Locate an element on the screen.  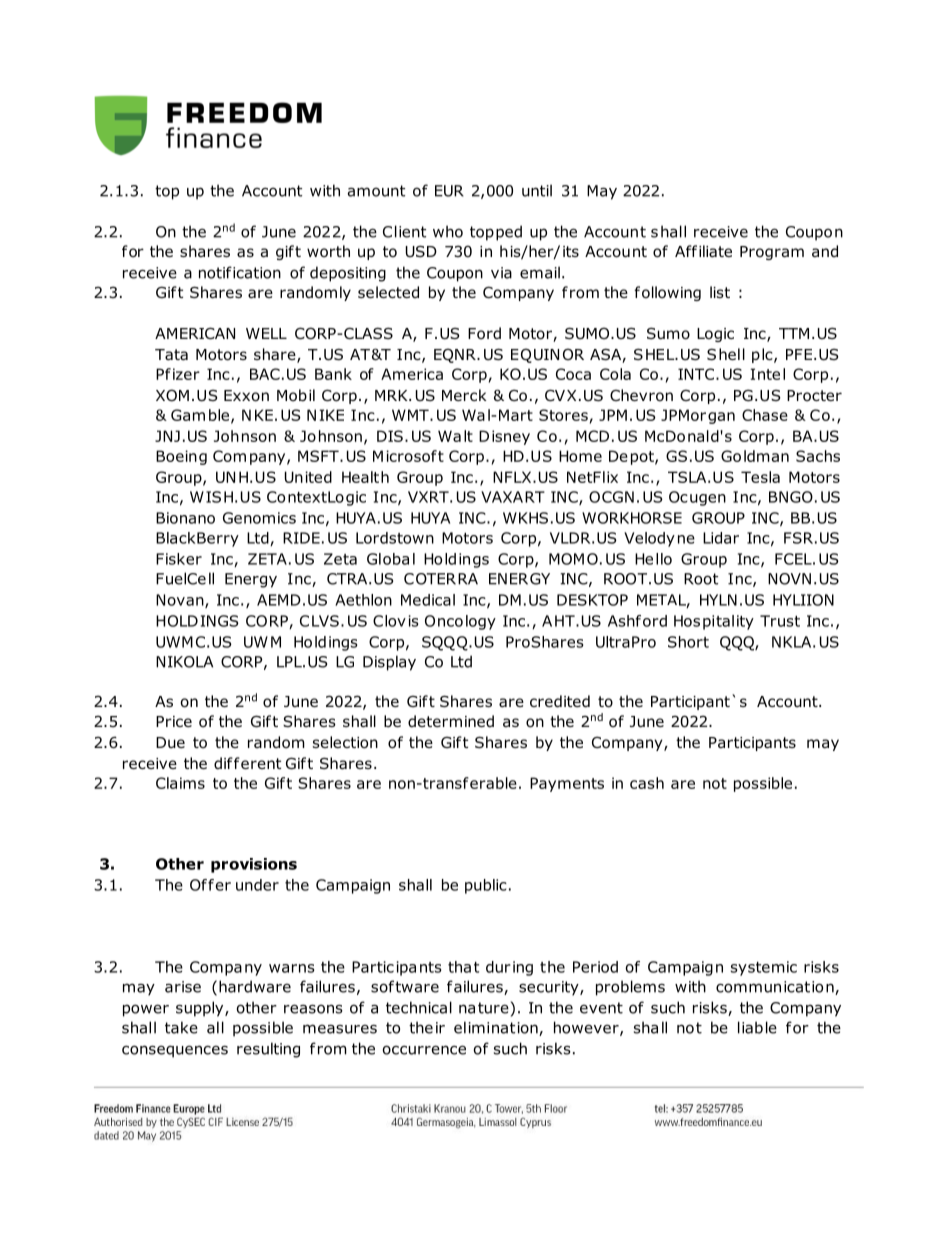
Hospitality is located at coordinates (714, 622).
